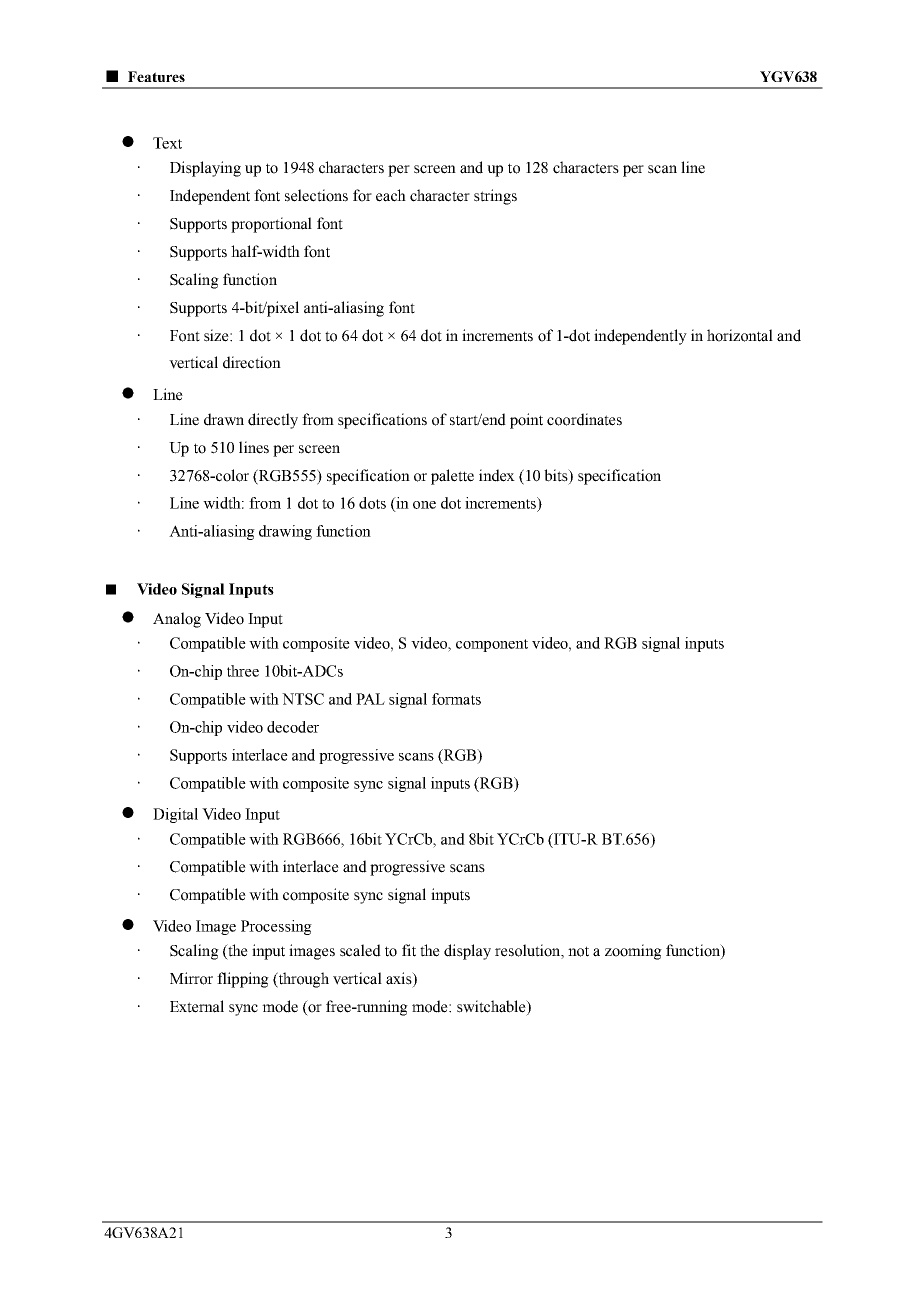 The image size is (924, 1308). Describe the element at coordinates (526, 421) in the screenshot. I see `point` at that location.
